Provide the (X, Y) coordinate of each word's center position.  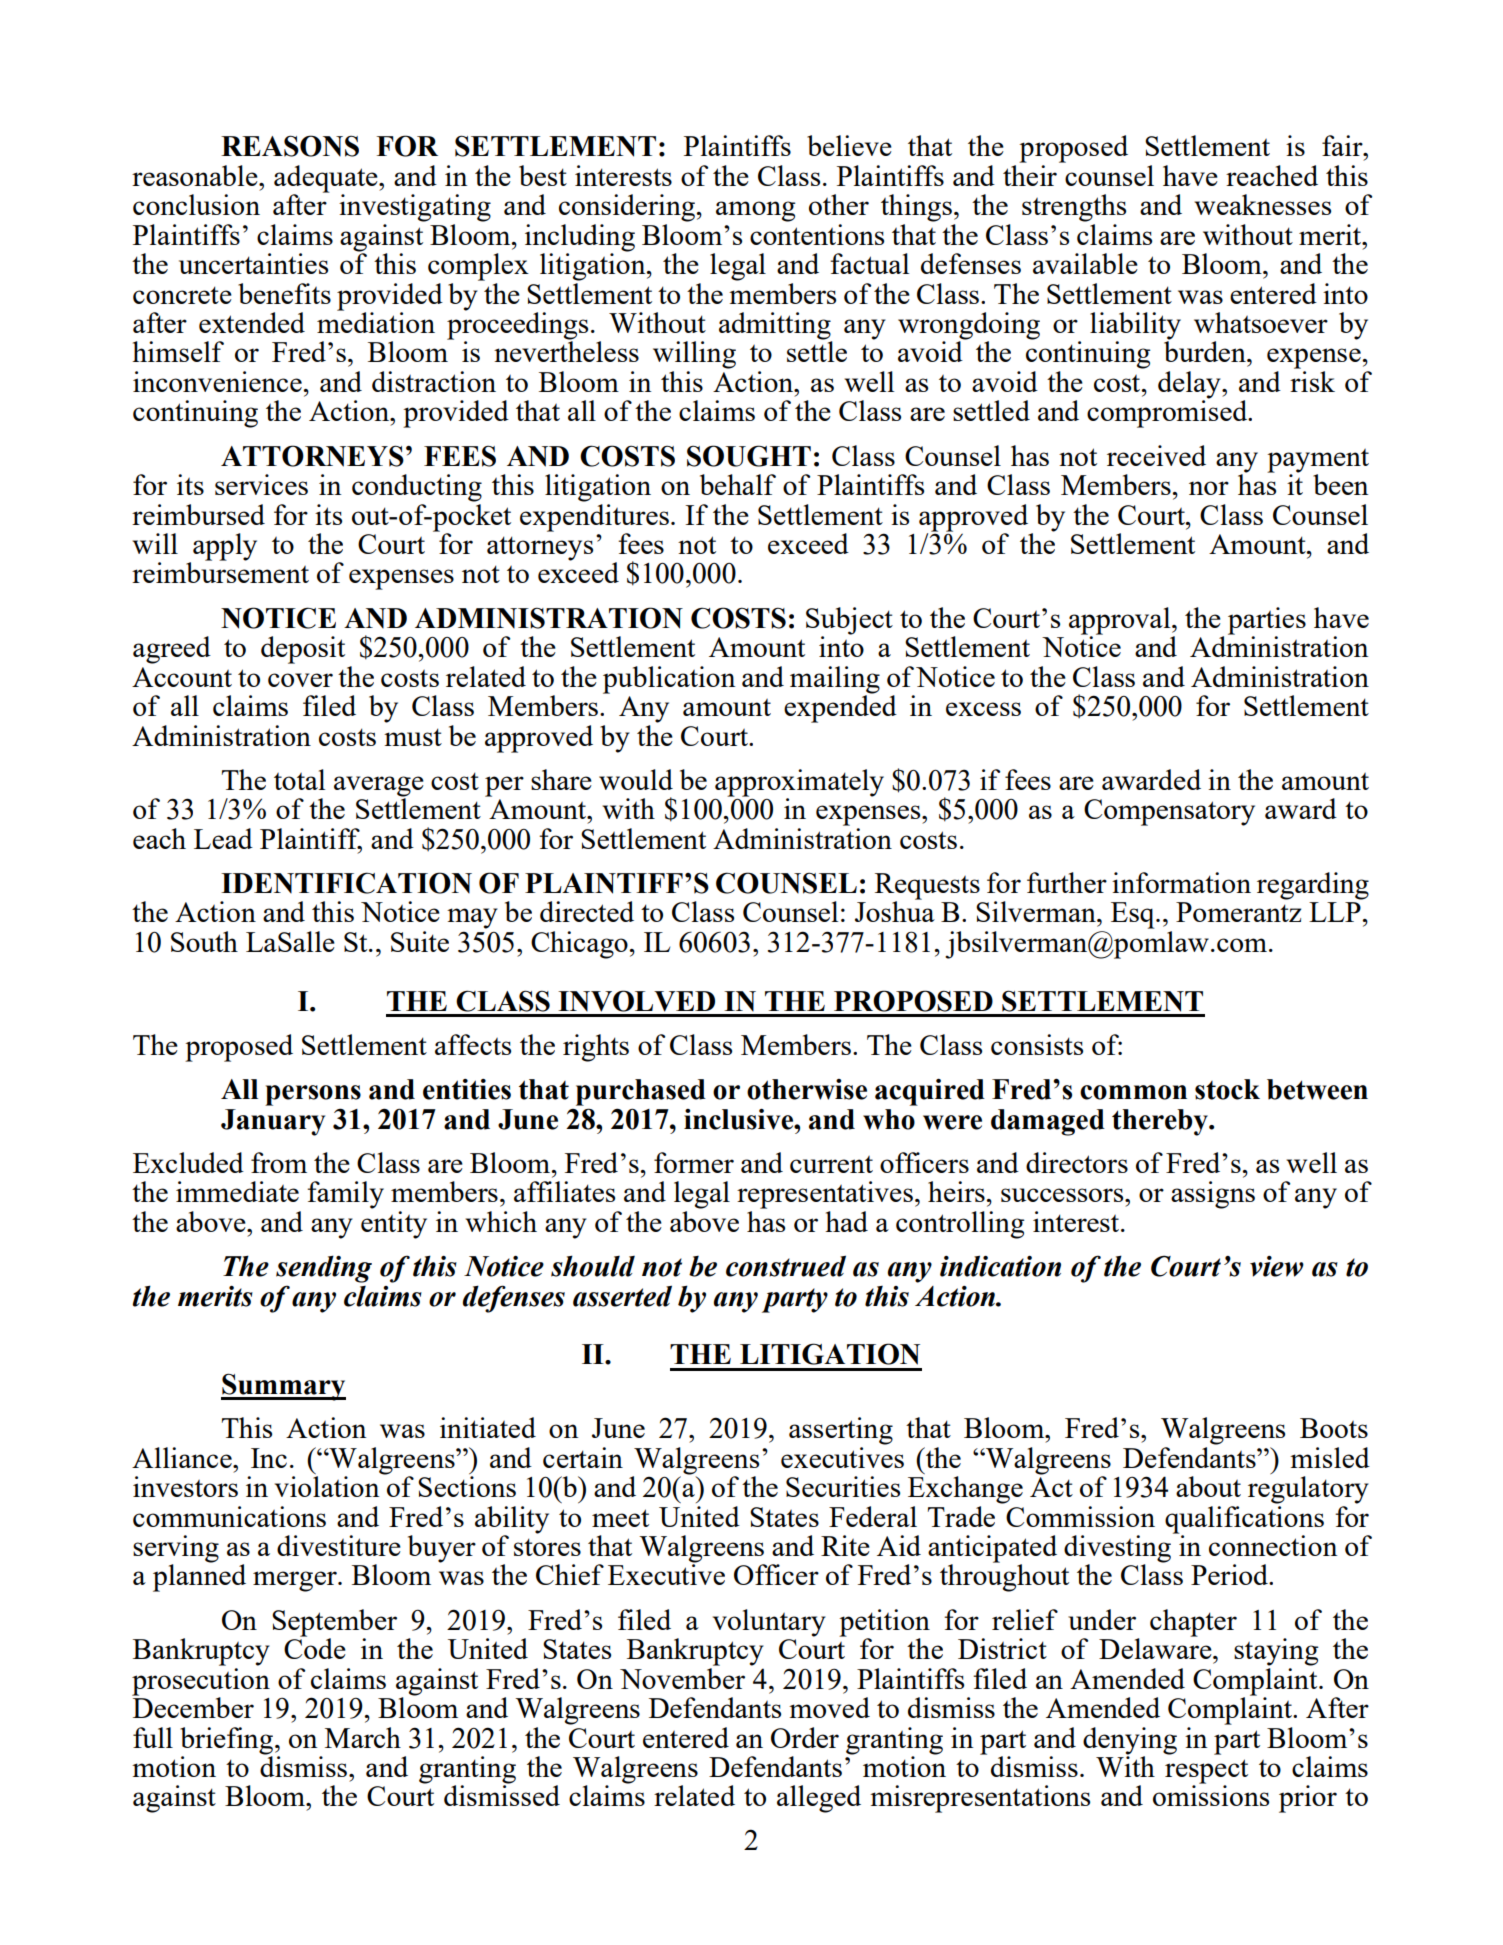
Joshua (895, 910)
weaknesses (1263, 204)
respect (1206, 1772)
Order (805, 1737)
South (204, 941)
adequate (327, 179)
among (756, 211)
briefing (228, 1741)
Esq (1134, 915)
